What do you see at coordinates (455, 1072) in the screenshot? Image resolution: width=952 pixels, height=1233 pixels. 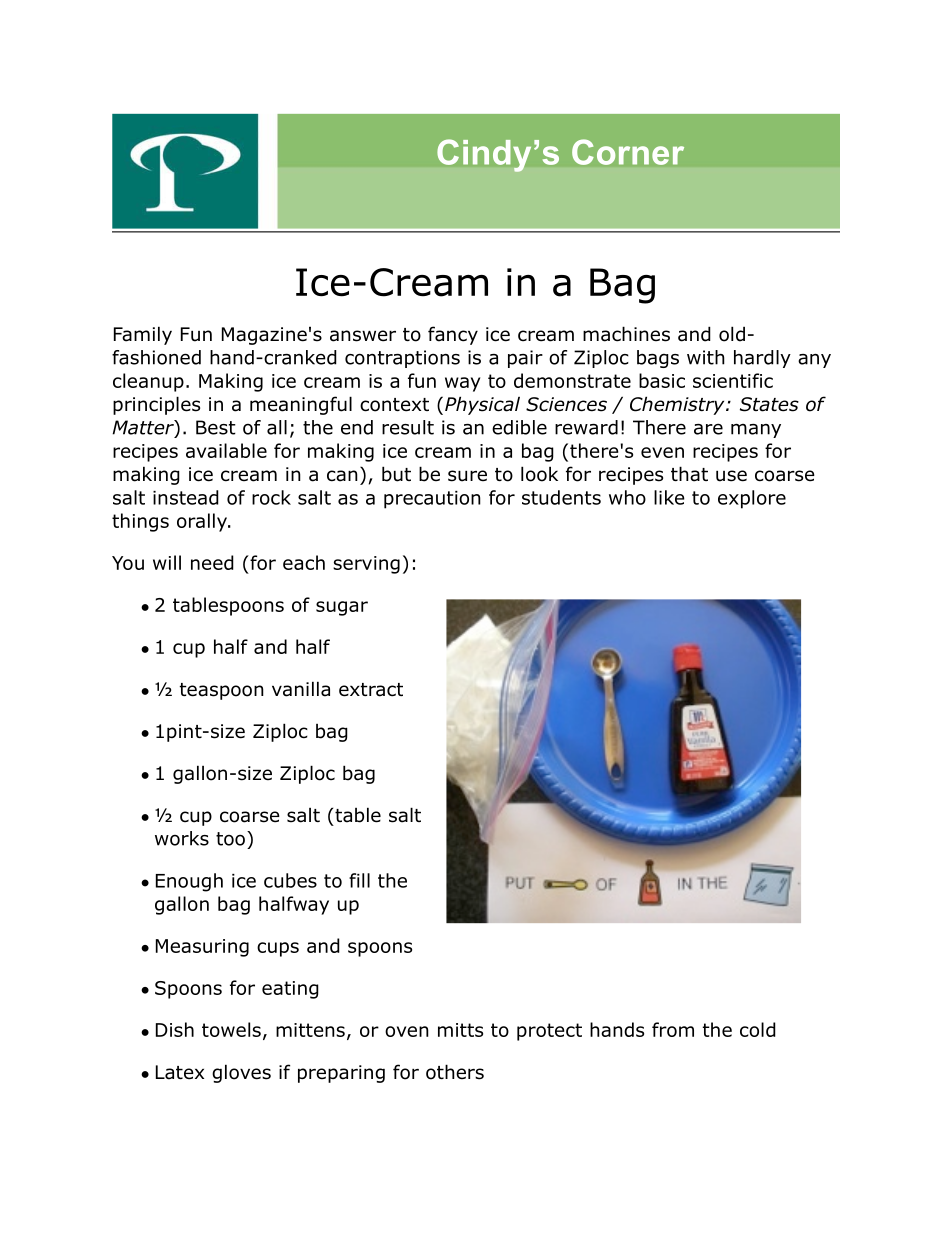 I see `others` at bounding box center [455, 1072].
